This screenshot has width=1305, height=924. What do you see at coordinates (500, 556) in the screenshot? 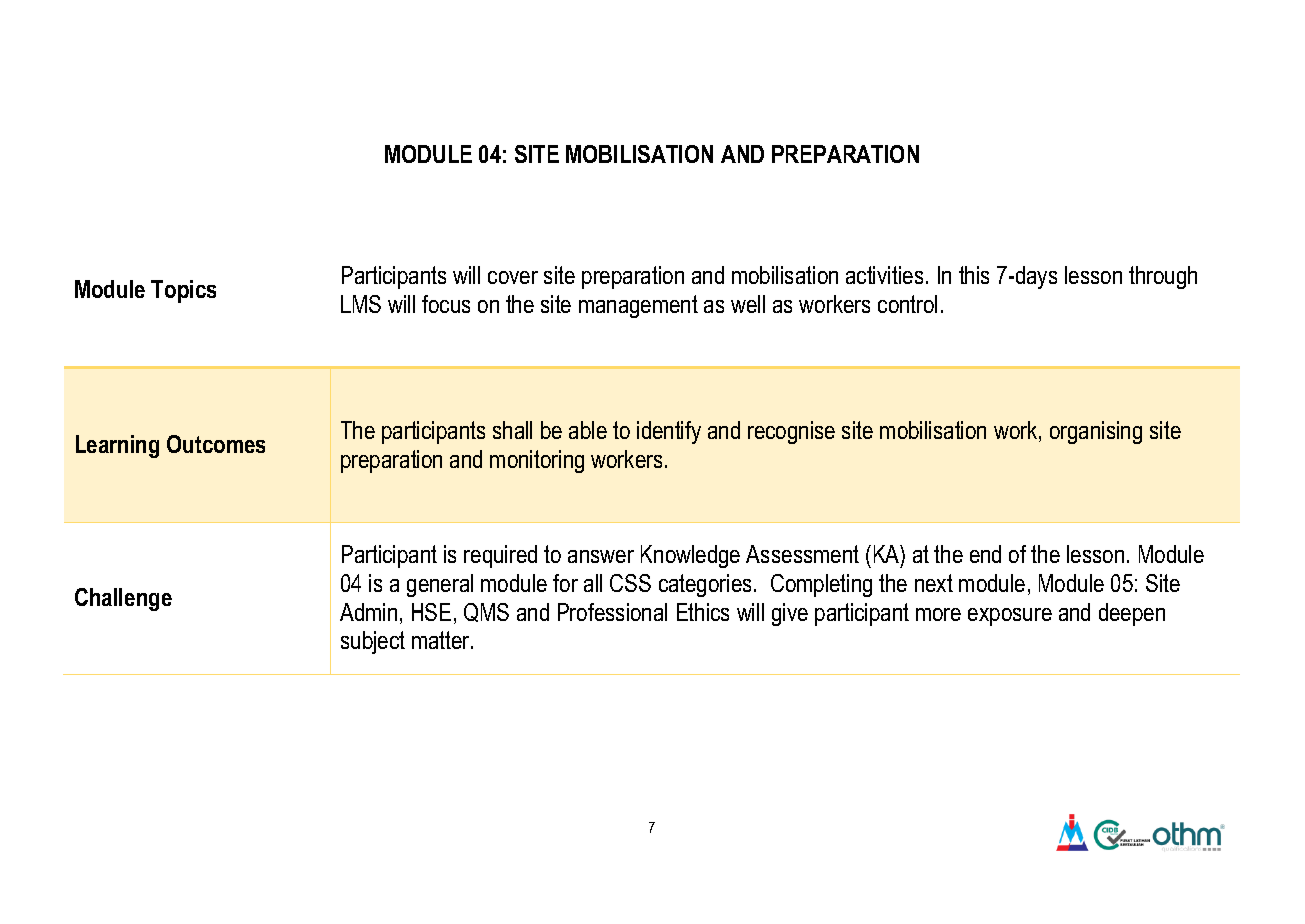
I see `required` at bounding box center [500, 556].
